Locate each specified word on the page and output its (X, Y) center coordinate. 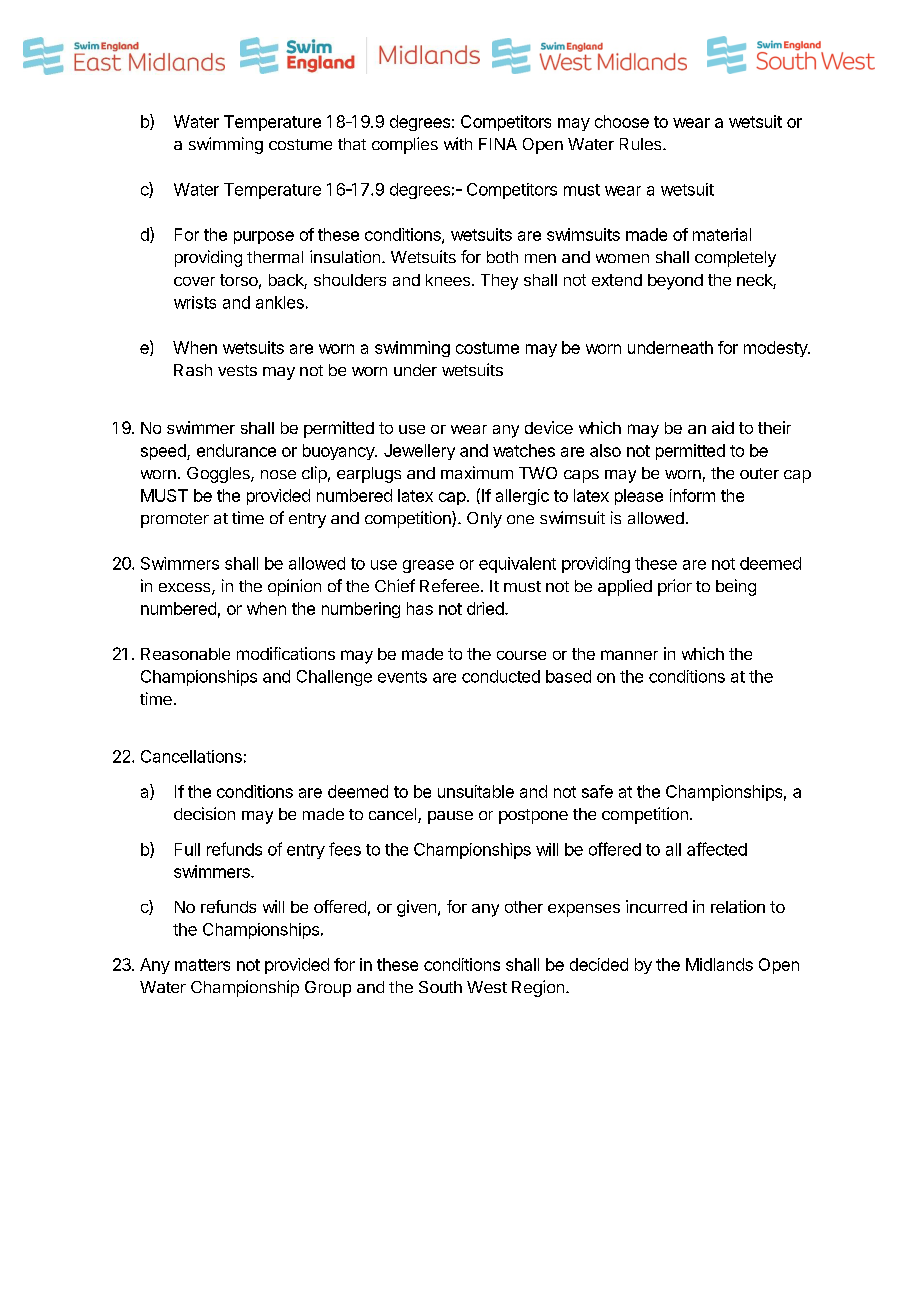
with (458, 143)
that (352, 144)
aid (723, 427)
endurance (236, 450)
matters (202, 965)
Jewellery (419, 452)
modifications (286, 653)
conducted (501, 676)
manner (629, 655)
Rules (642, 144)
